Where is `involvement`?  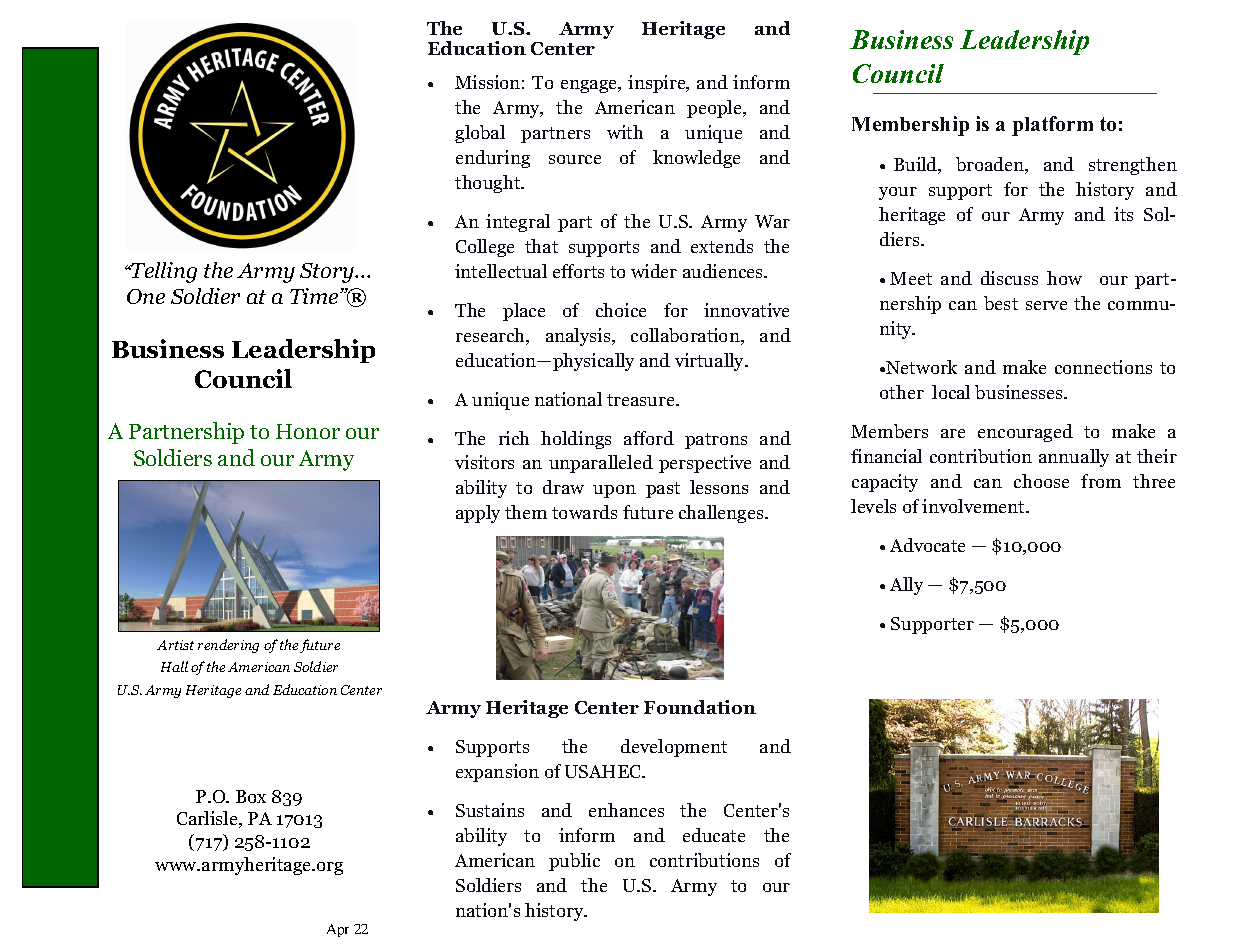 involvement is located at coordinates (975, 506).
